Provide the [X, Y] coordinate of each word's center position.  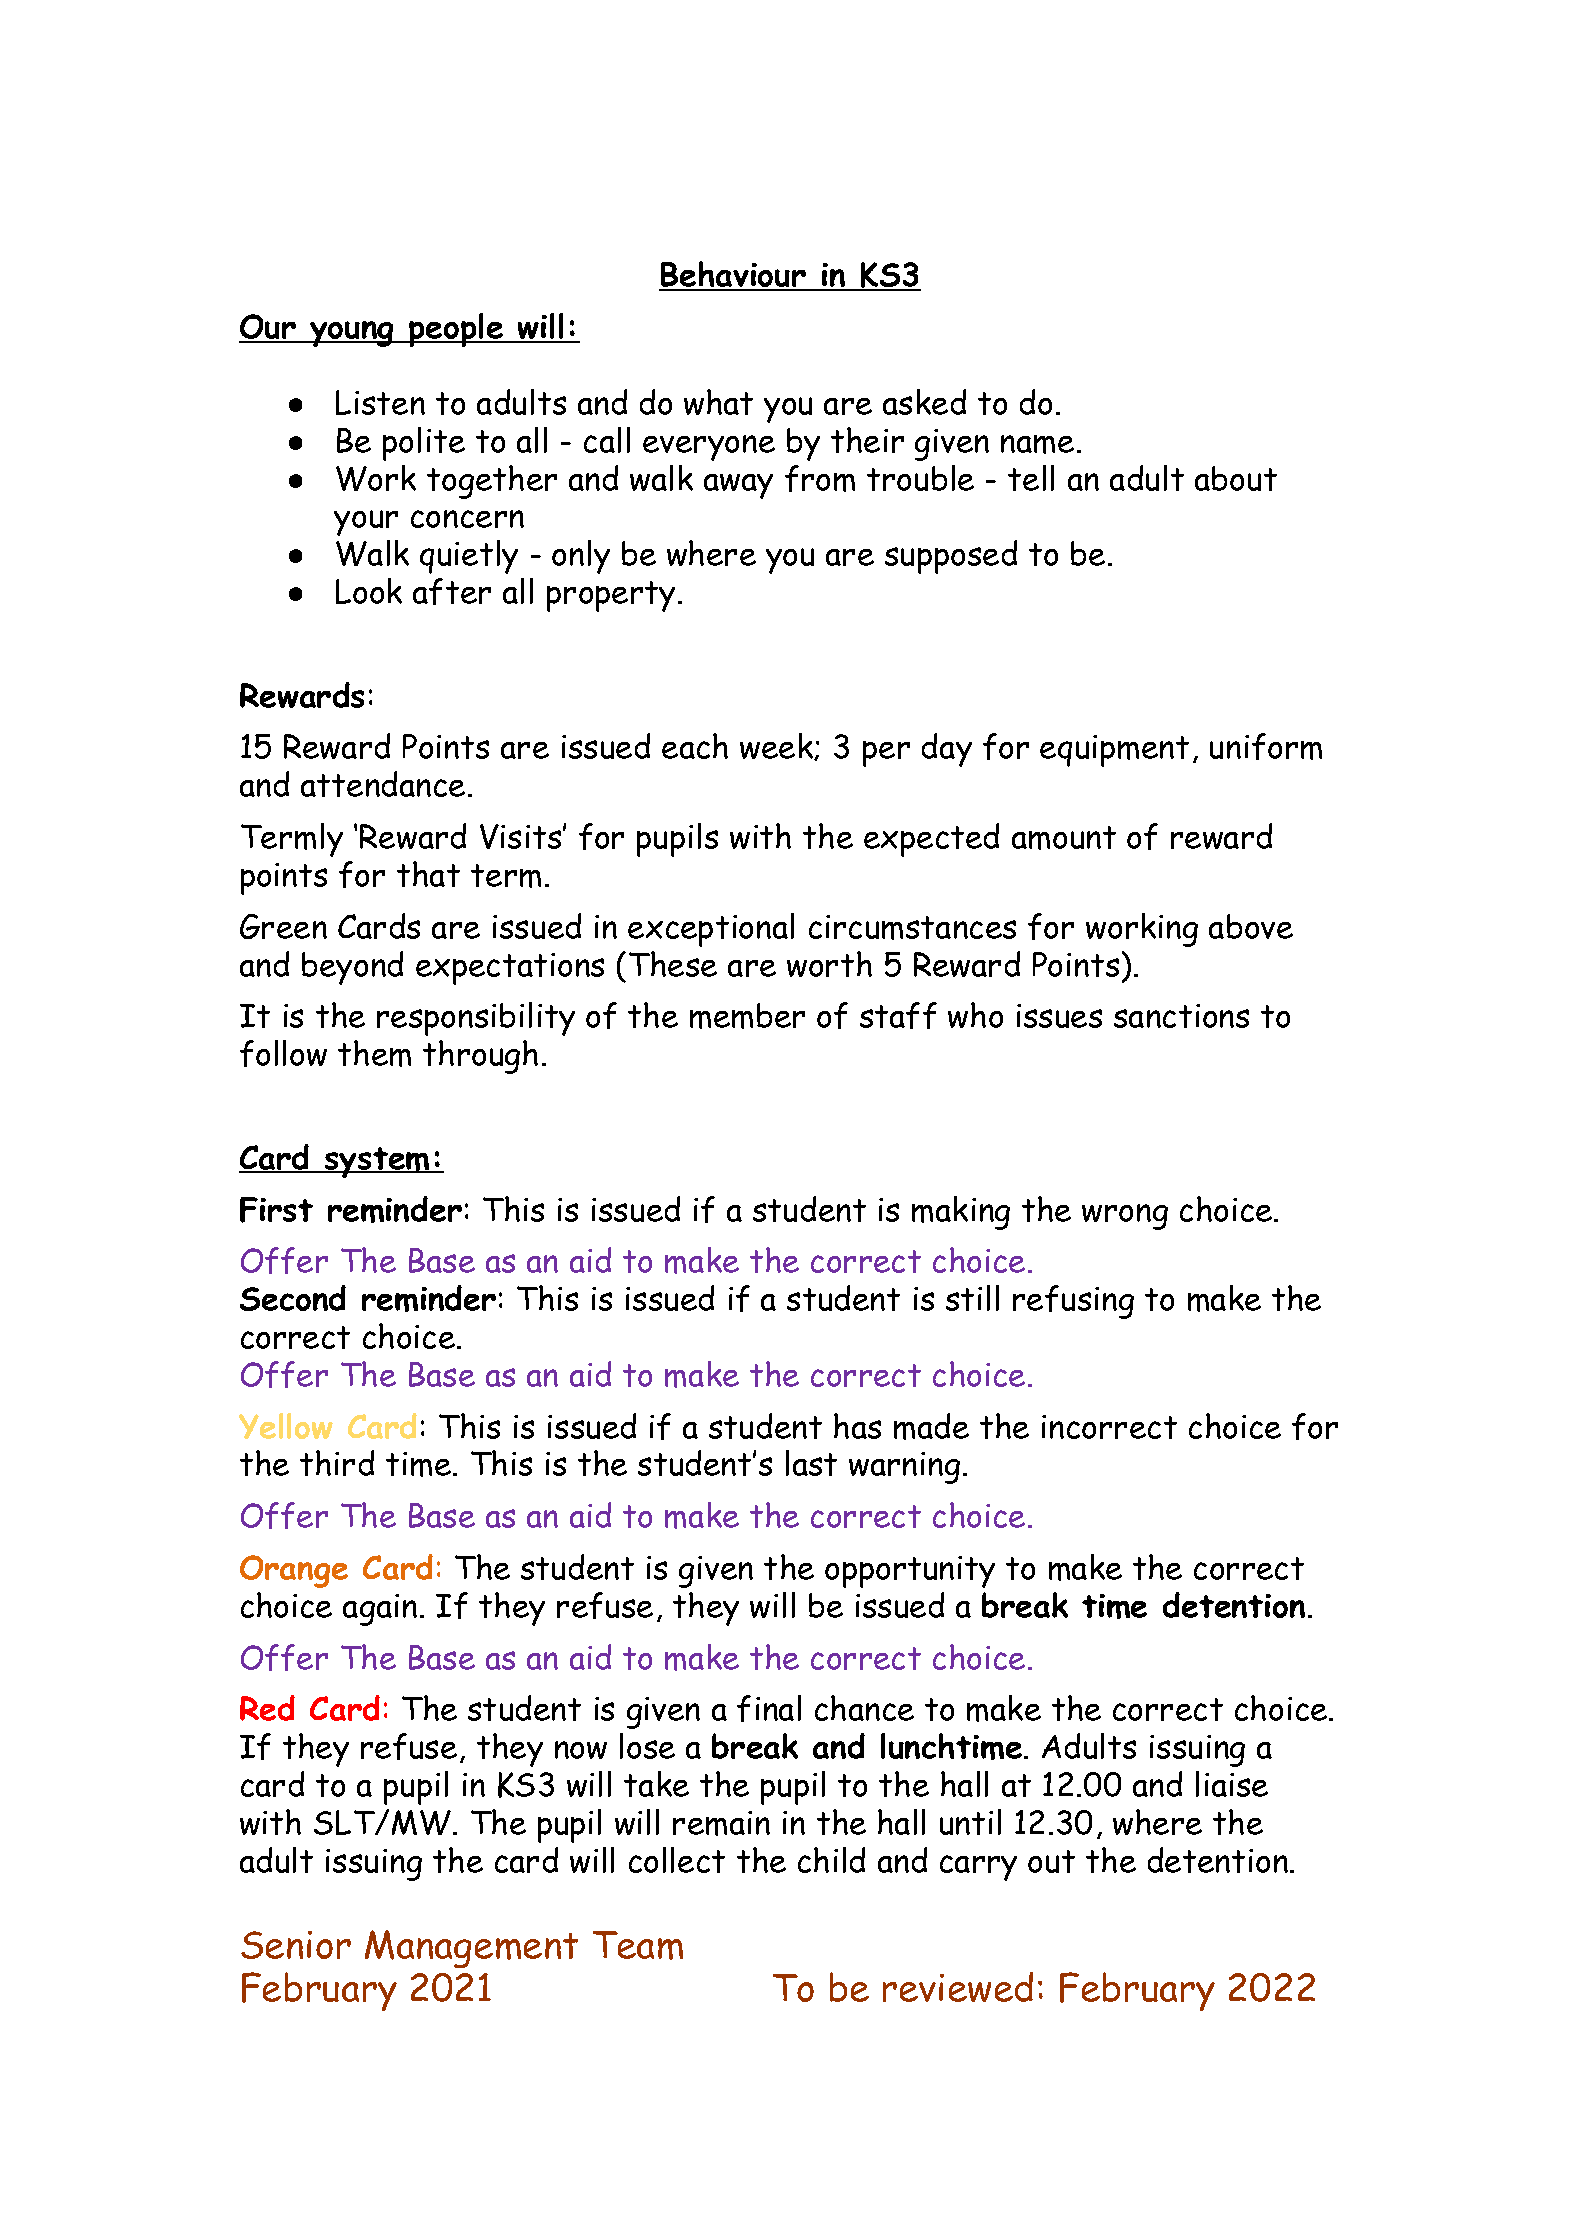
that [428, 874]
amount [1064, 838]
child [831, 1860]
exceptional [711, 930]
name [1037, 444]
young [352, 334]
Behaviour [733, 276]
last [811, 1463]
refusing [1073, 1302]
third [337, 1463]
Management [471, 1949]
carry [978, 1868]
